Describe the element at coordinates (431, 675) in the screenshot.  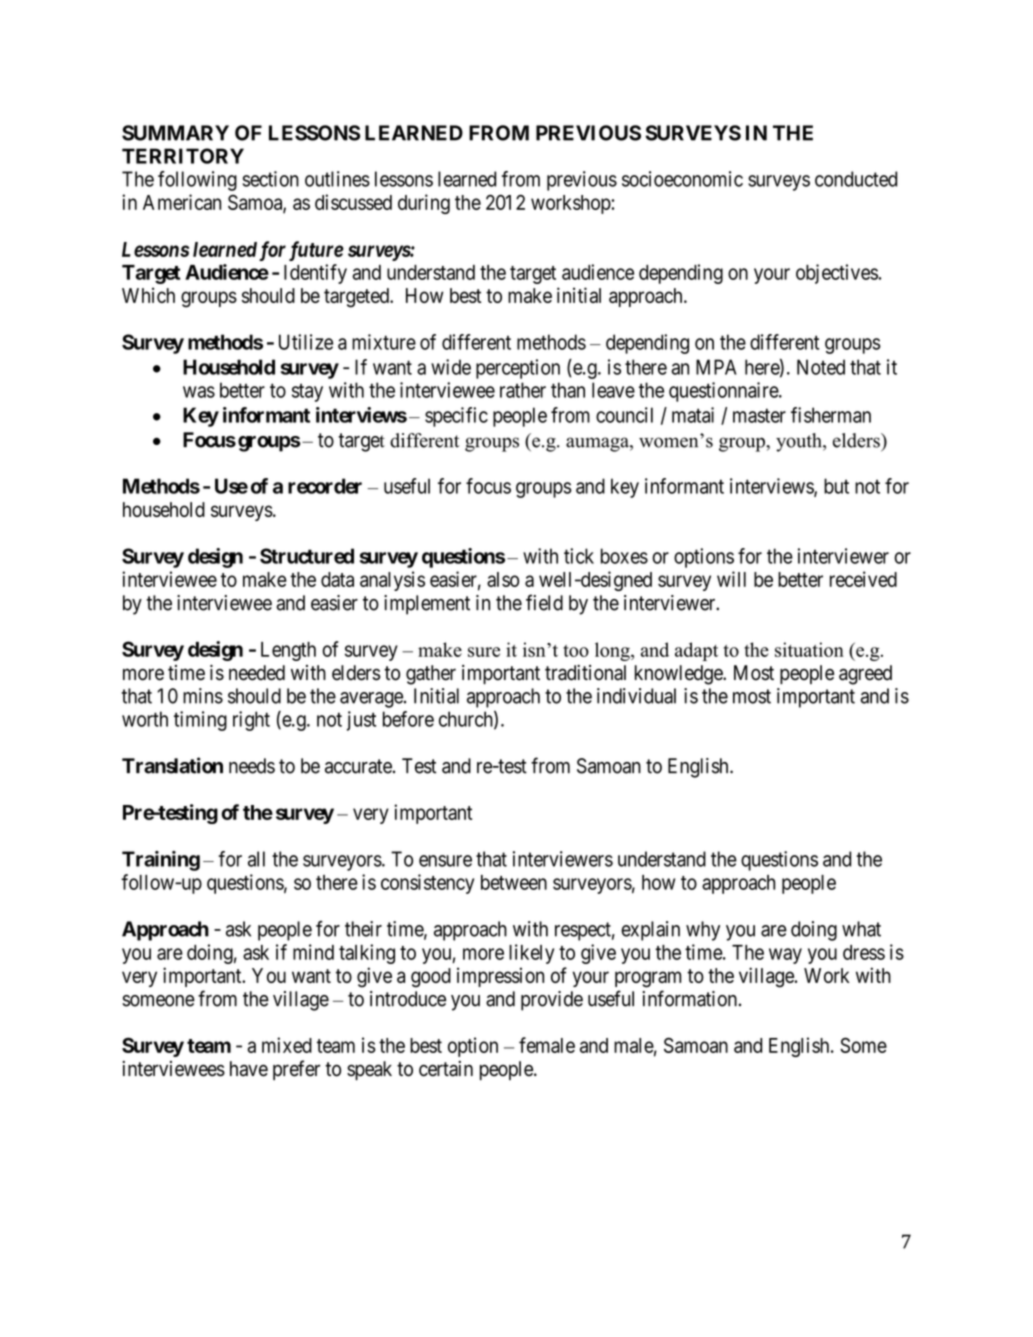
I see `gather` at that location.
